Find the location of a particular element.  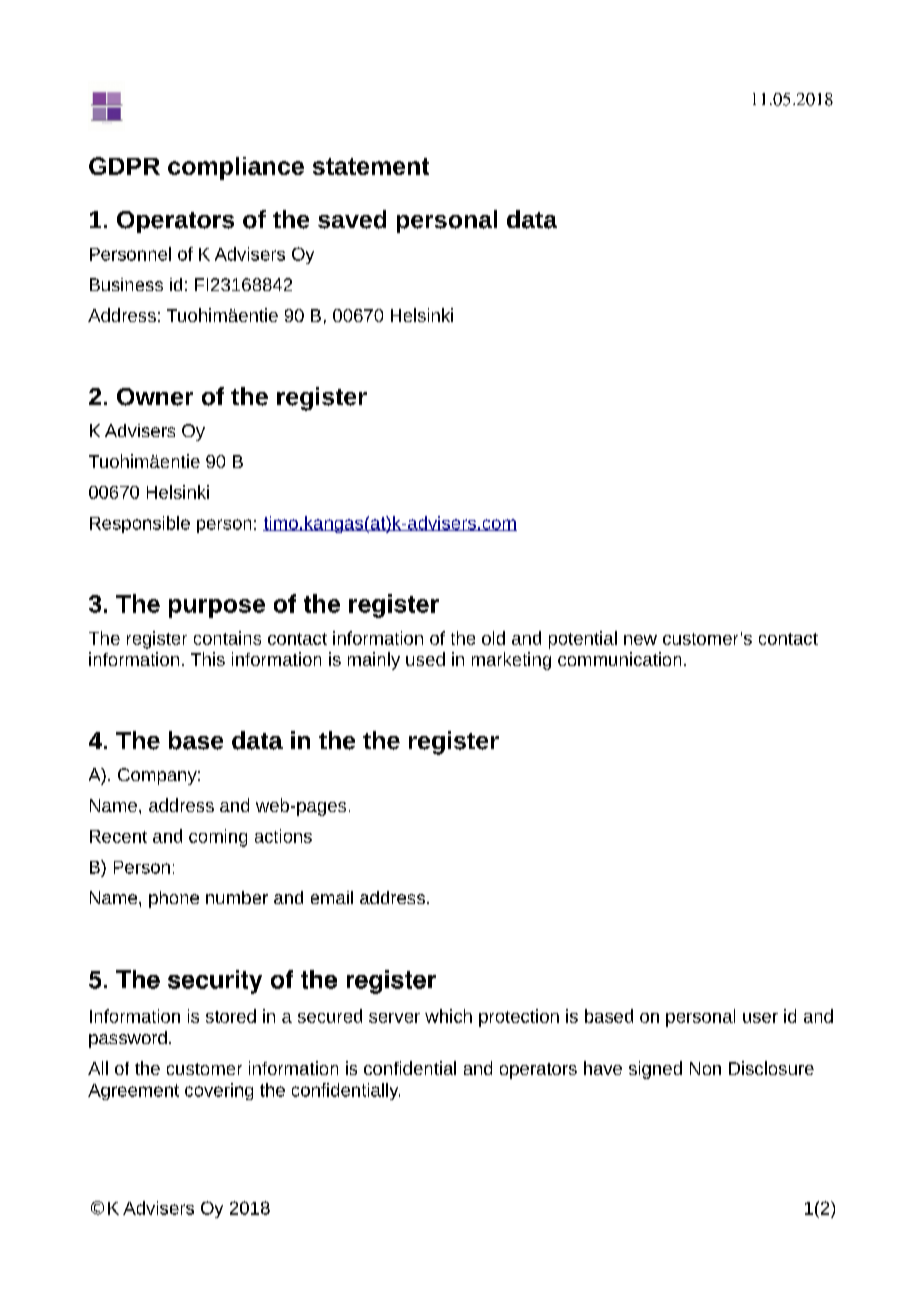

saved is located at coordinates (352, 219).
